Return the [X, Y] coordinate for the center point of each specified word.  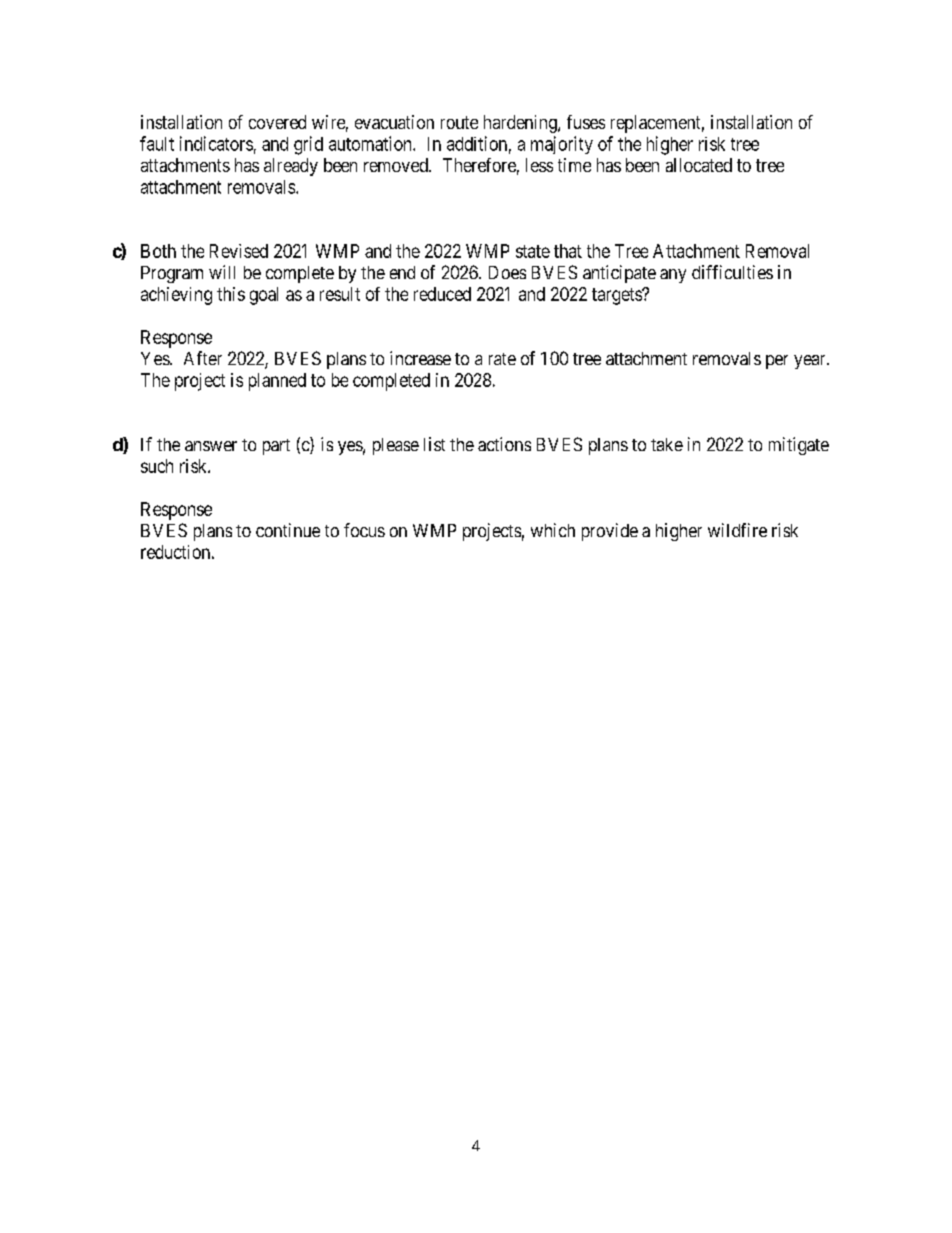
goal [264, 296]
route [459, 122]
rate [502, 359]
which [553, 530]
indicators [216, 143]
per [777, 362]
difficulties [732, 272]
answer [211, 446]
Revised [239, 251]
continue [288, 530]
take [667, 444]
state [533, 251]
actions [504, 444]
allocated [699, 165]
